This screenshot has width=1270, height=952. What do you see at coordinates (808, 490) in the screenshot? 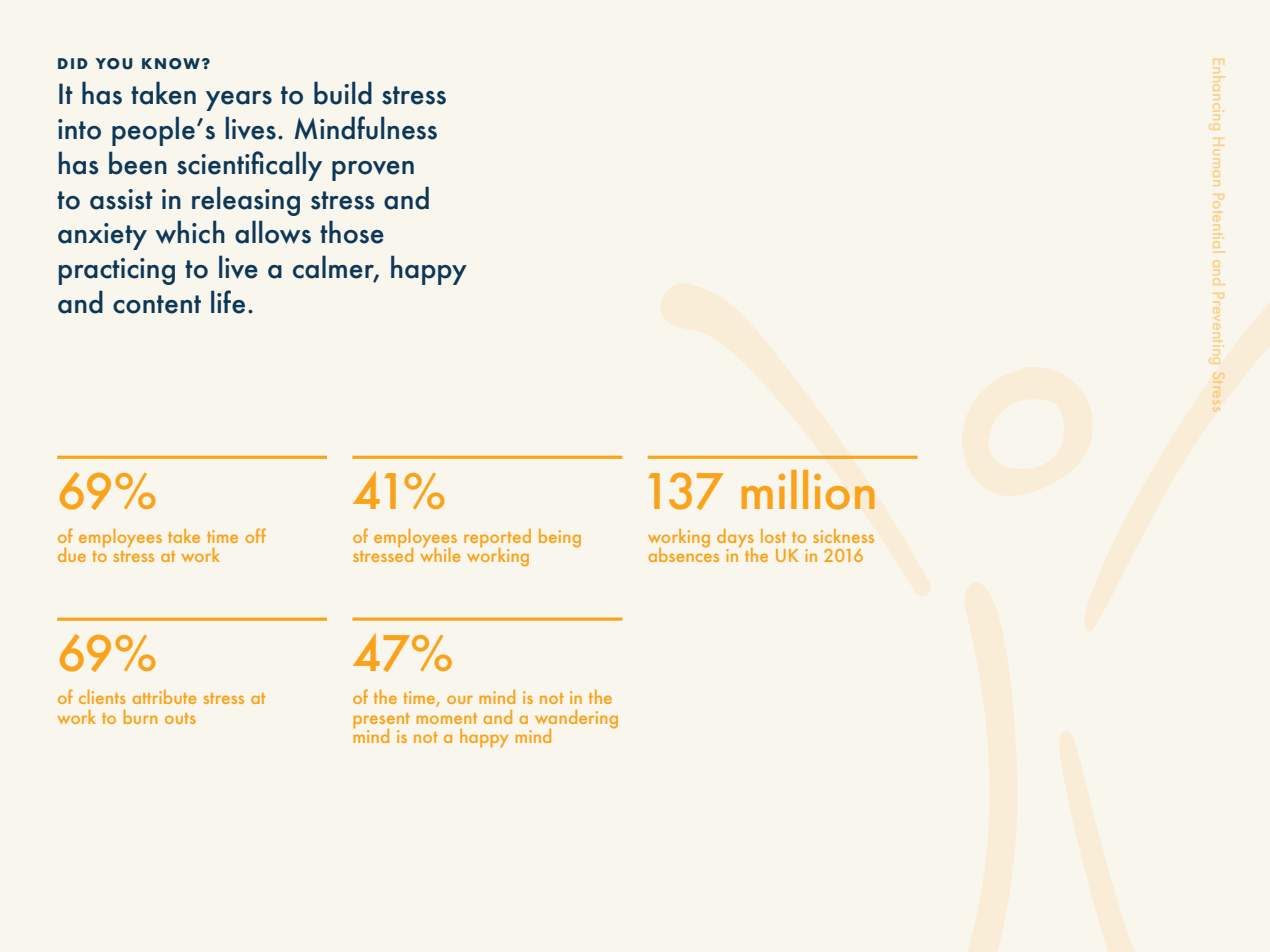
I see `million` at bounding box center [808, 490].
